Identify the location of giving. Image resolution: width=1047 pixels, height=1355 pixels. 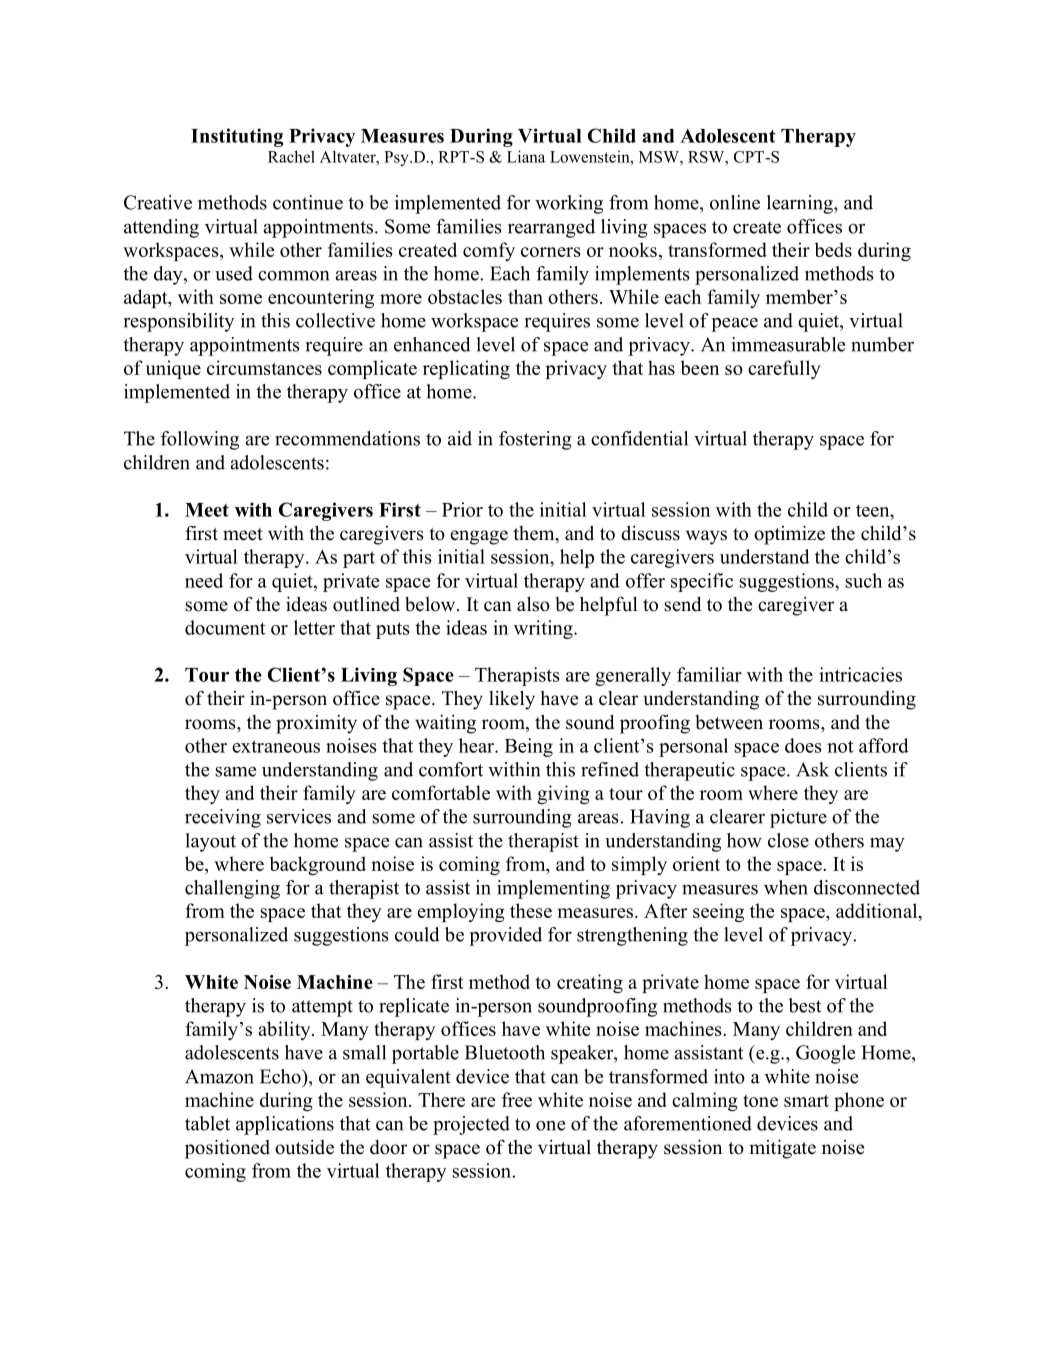
(563, 794).
